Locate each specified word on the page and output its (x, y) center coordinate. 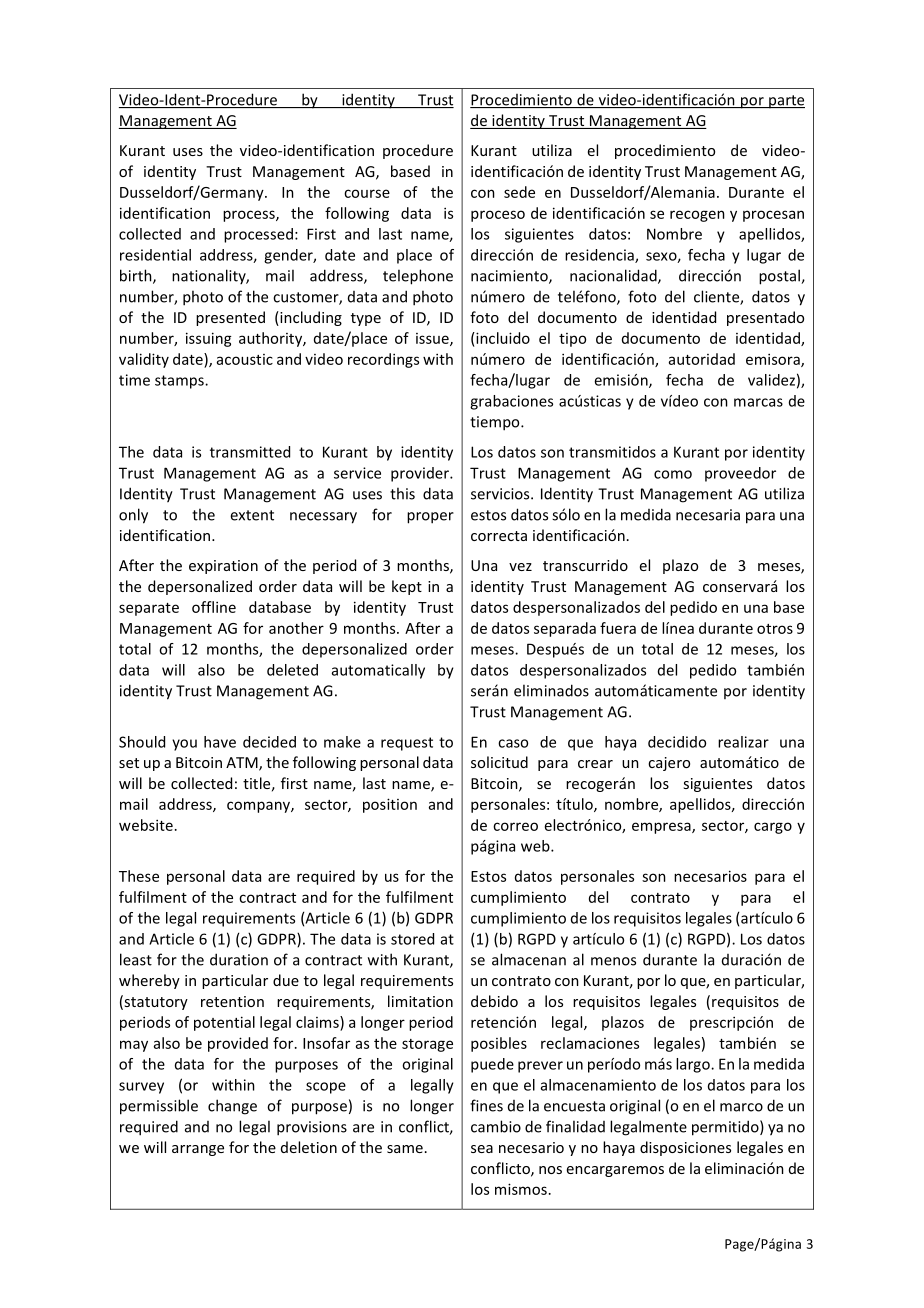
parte (786, 102)
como (673, 474)
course (367, 193)
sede (519, 192)
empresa (662, 828)
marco (741, 1107)
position (390, 805)
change (232, 1107)
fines (486, 1105)
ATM (243, 764)
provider (421, 474)
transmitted (250, 452)
